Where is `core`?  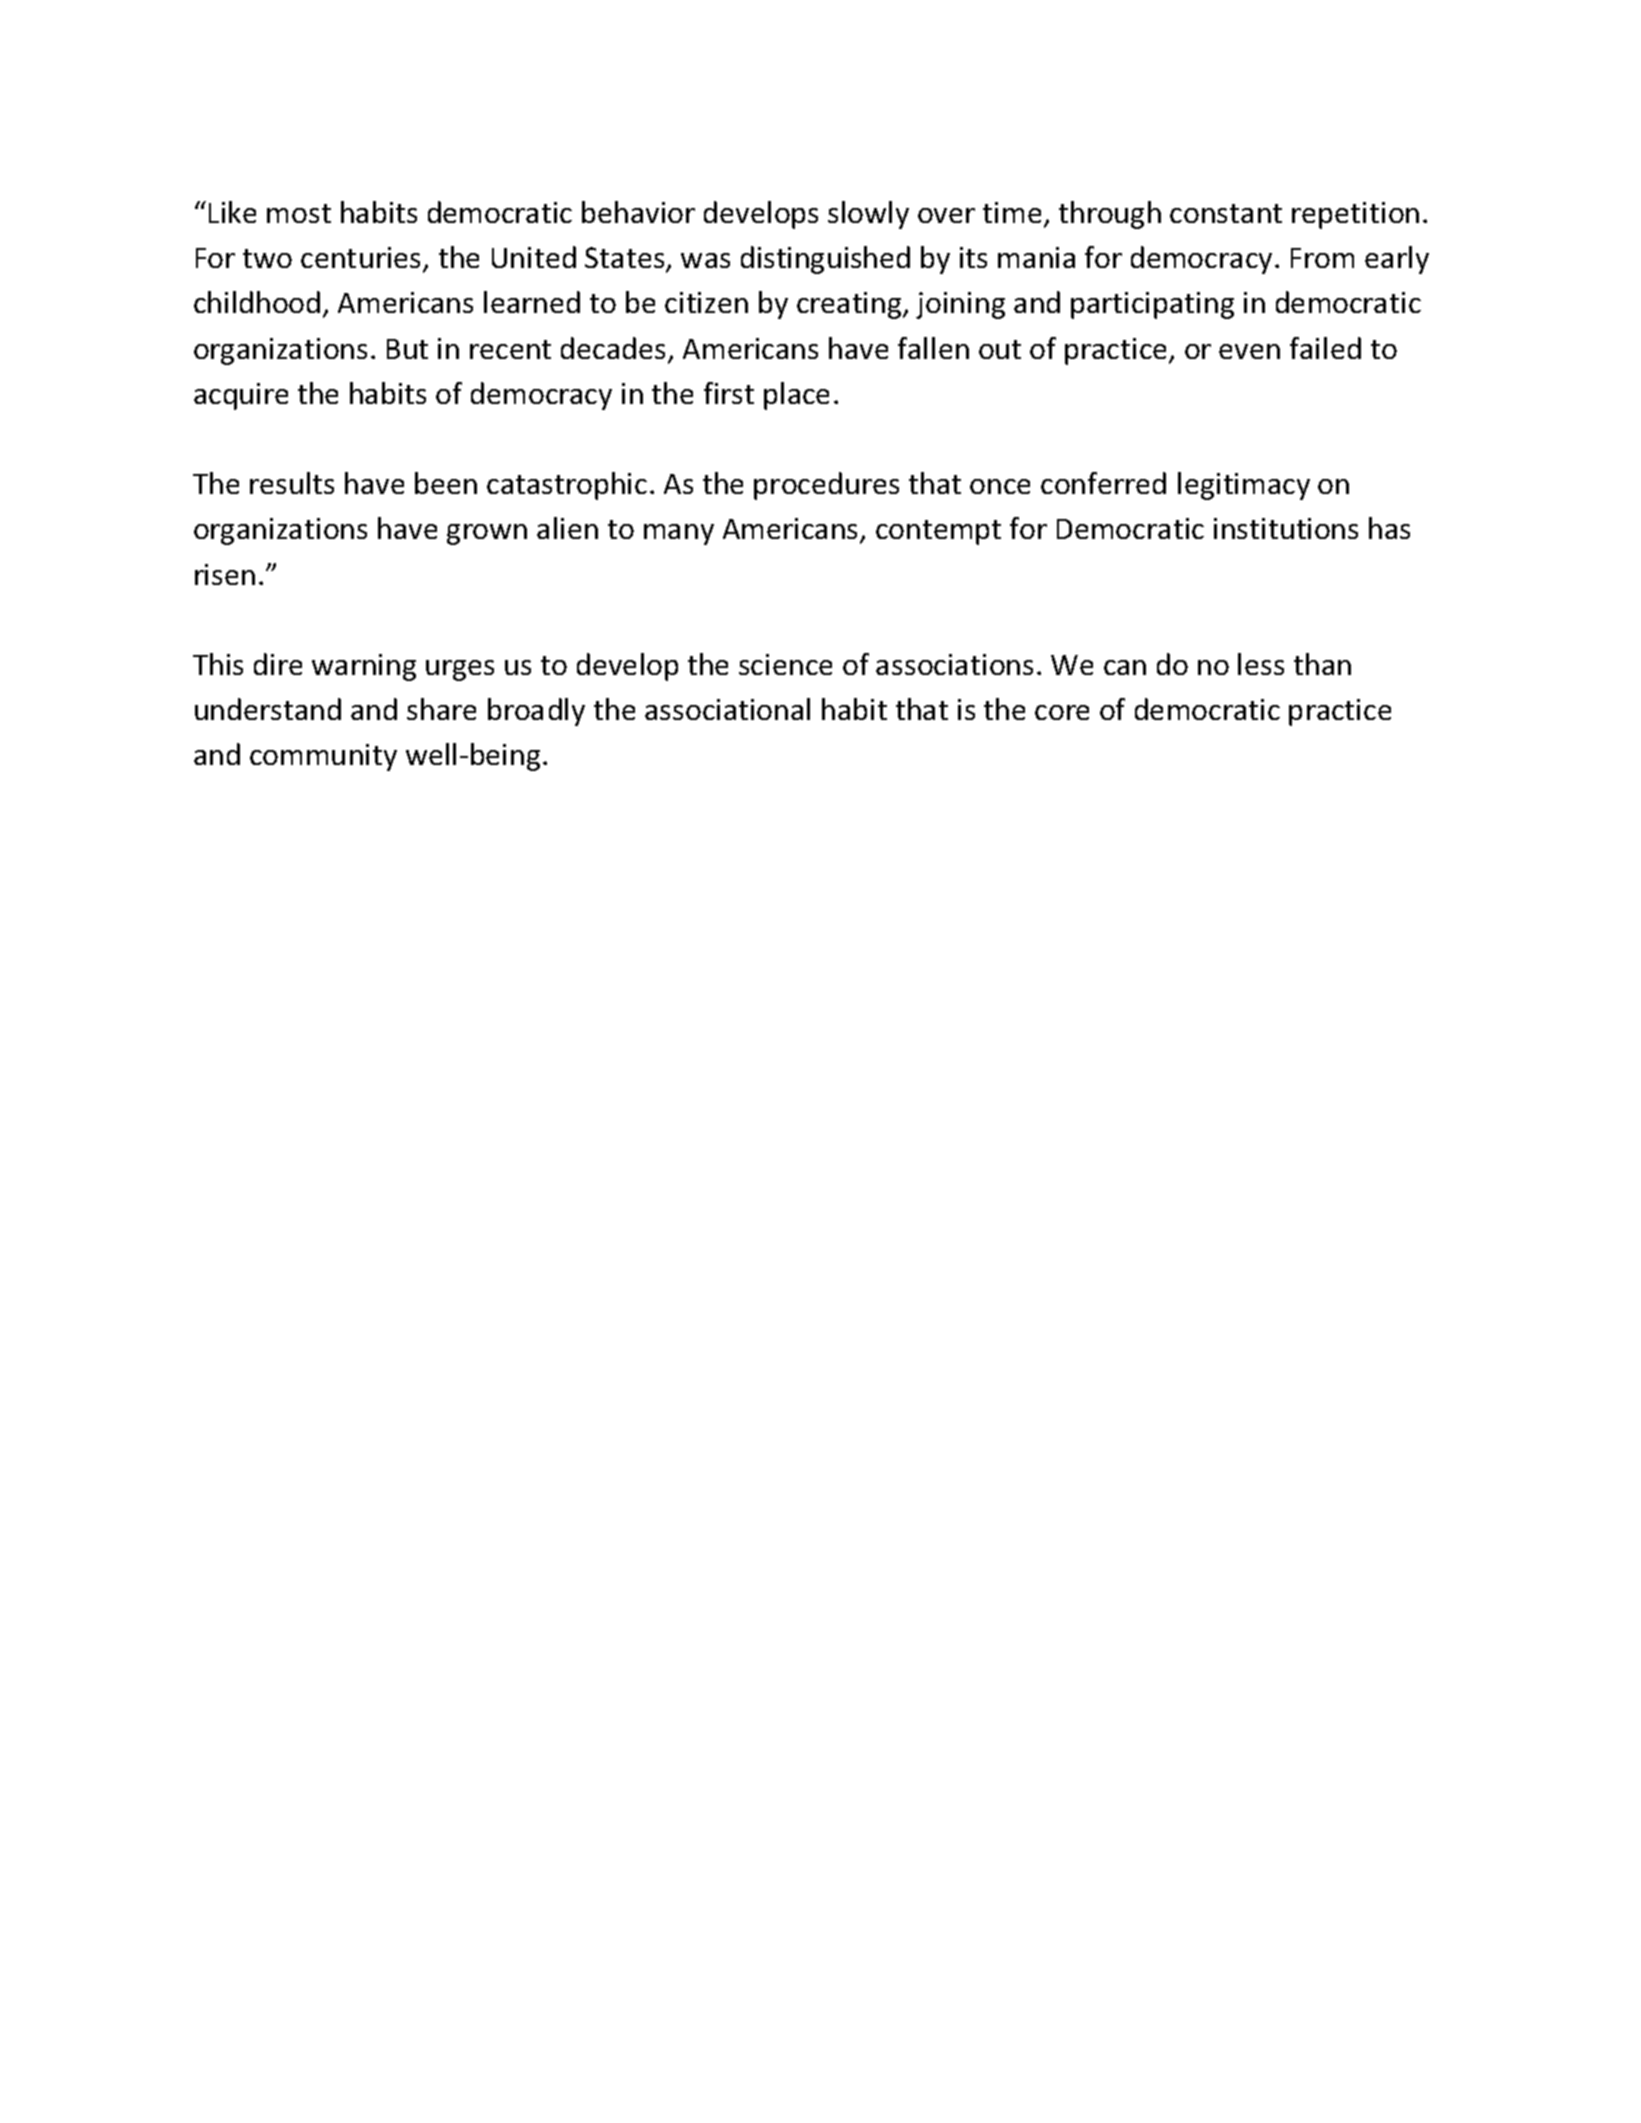 core is located at coordinates (1062, 712).
